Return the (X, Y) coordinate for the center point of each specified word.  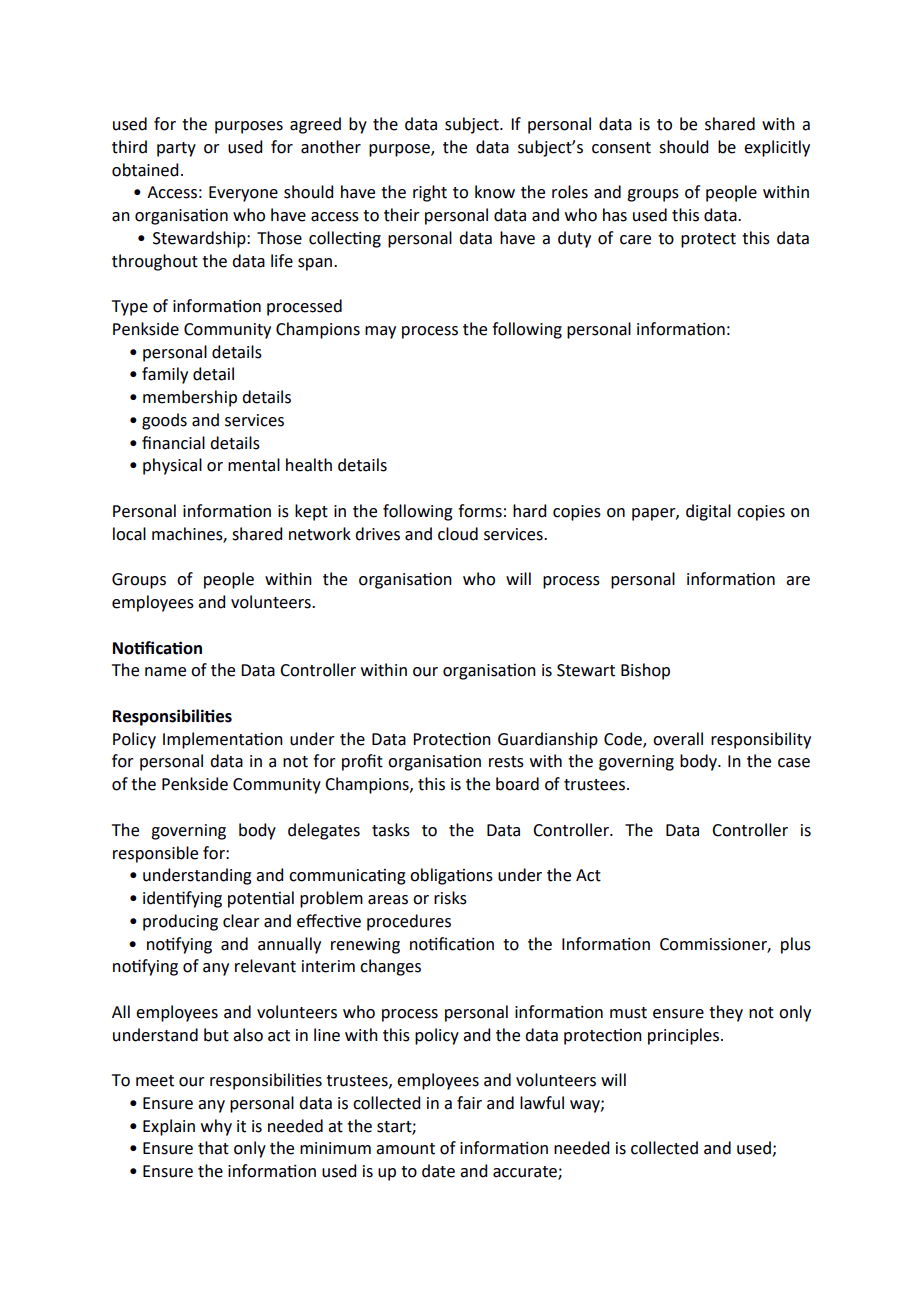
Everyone (243, 194)
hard (529, 511)
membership (190, 398)
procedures (409, 922)
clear (241, 921)
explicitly (777, 148)
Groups (139, 581)
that (213, 1148)
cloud (458, 534)
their (402, 215)
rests (506, 762)
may (380, 332)
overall (678, 739)
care (635, 240)
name (165, 672)
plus (796, 945)
